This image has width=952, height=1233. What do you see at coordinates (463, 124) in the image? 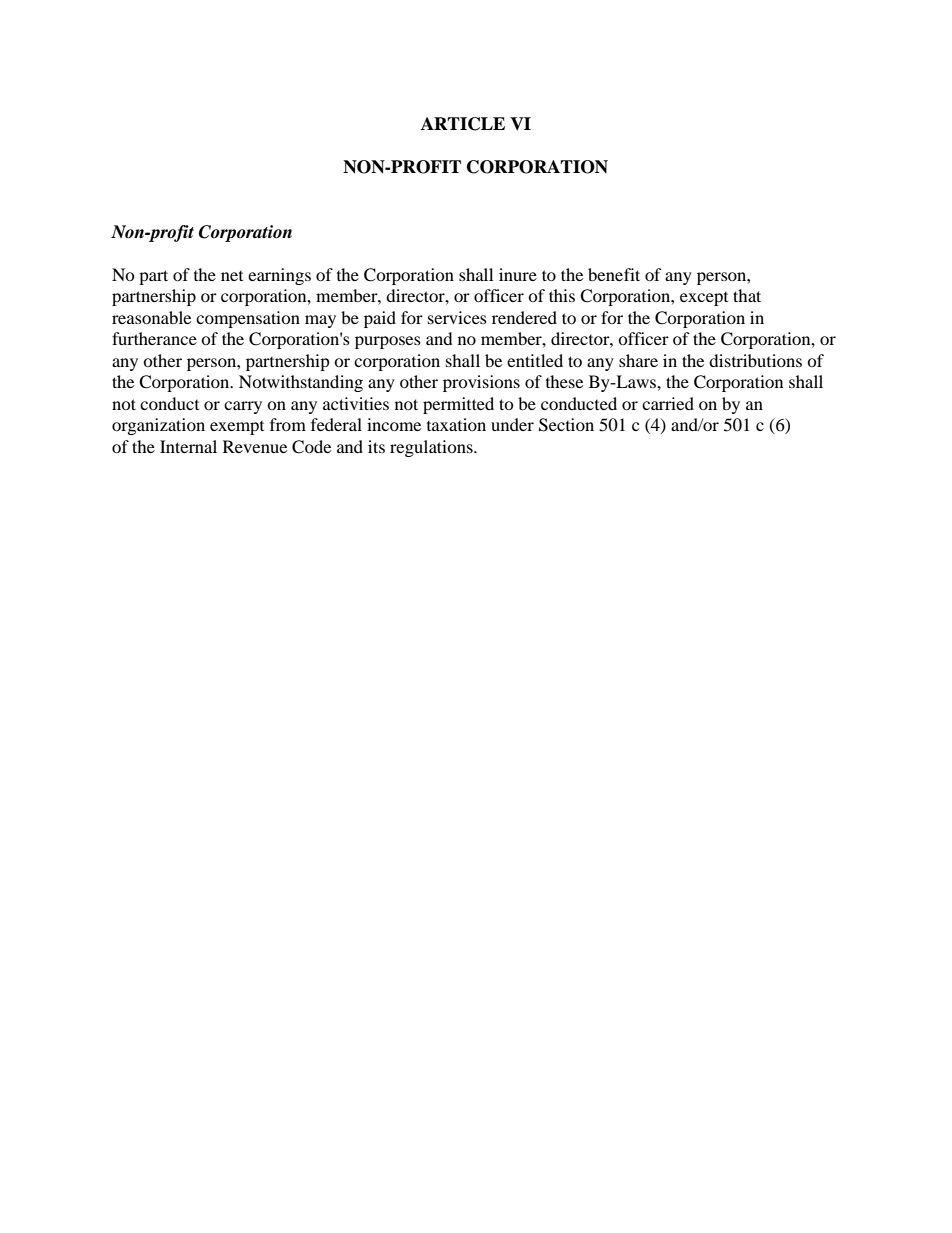
I see `ARTICLE` at bounding box center [463, 124].
